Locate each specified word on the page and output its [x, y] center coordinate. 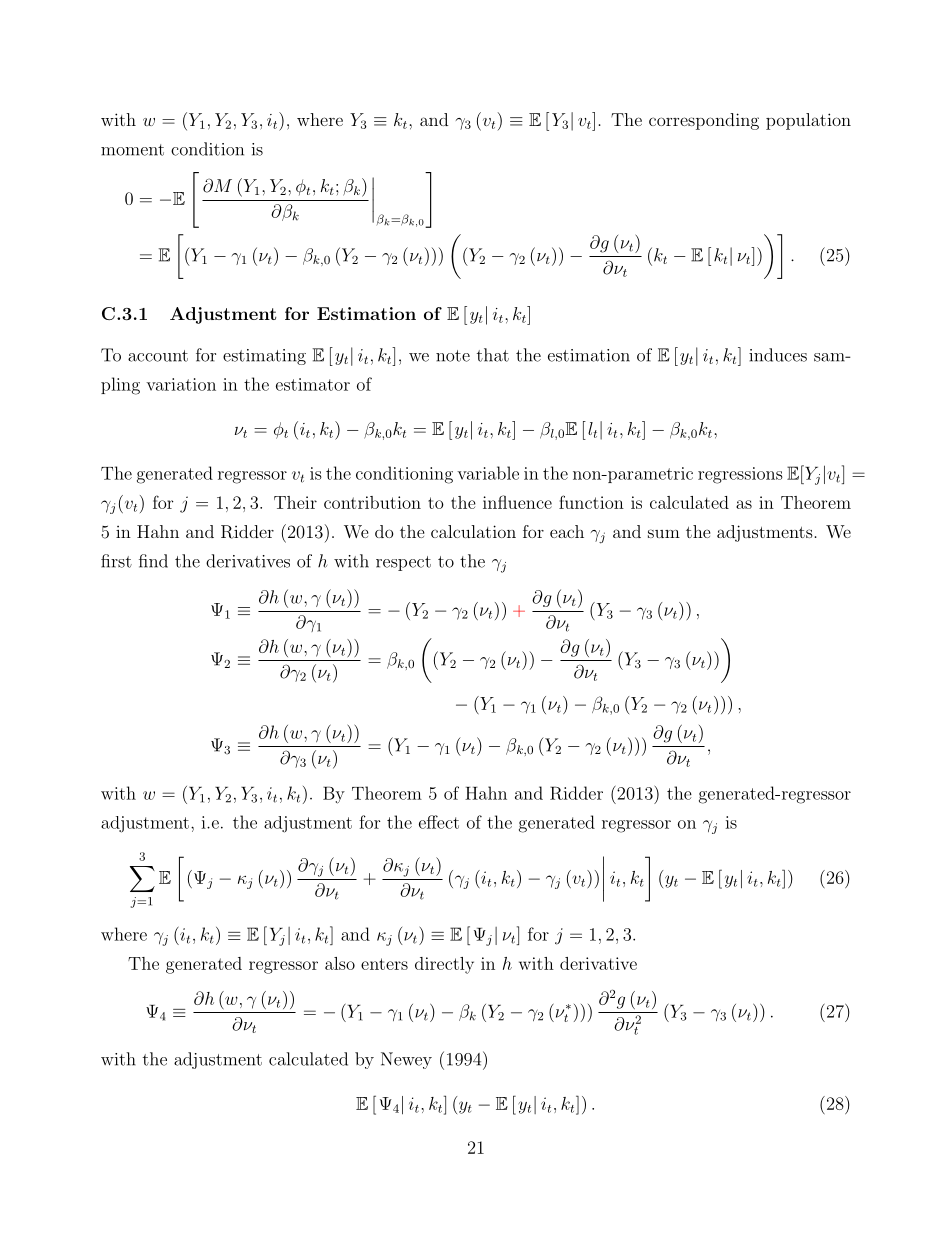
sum [664, 533]
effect [439, 822]
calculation [473, 531]
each [567, 531]
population [808, 121]
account [158, 356]
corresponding [704, 121]
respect [403, 563]
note [453, 356]
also [340, 963]
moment [132, 150]
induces [778, 355]
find [153, 561]
